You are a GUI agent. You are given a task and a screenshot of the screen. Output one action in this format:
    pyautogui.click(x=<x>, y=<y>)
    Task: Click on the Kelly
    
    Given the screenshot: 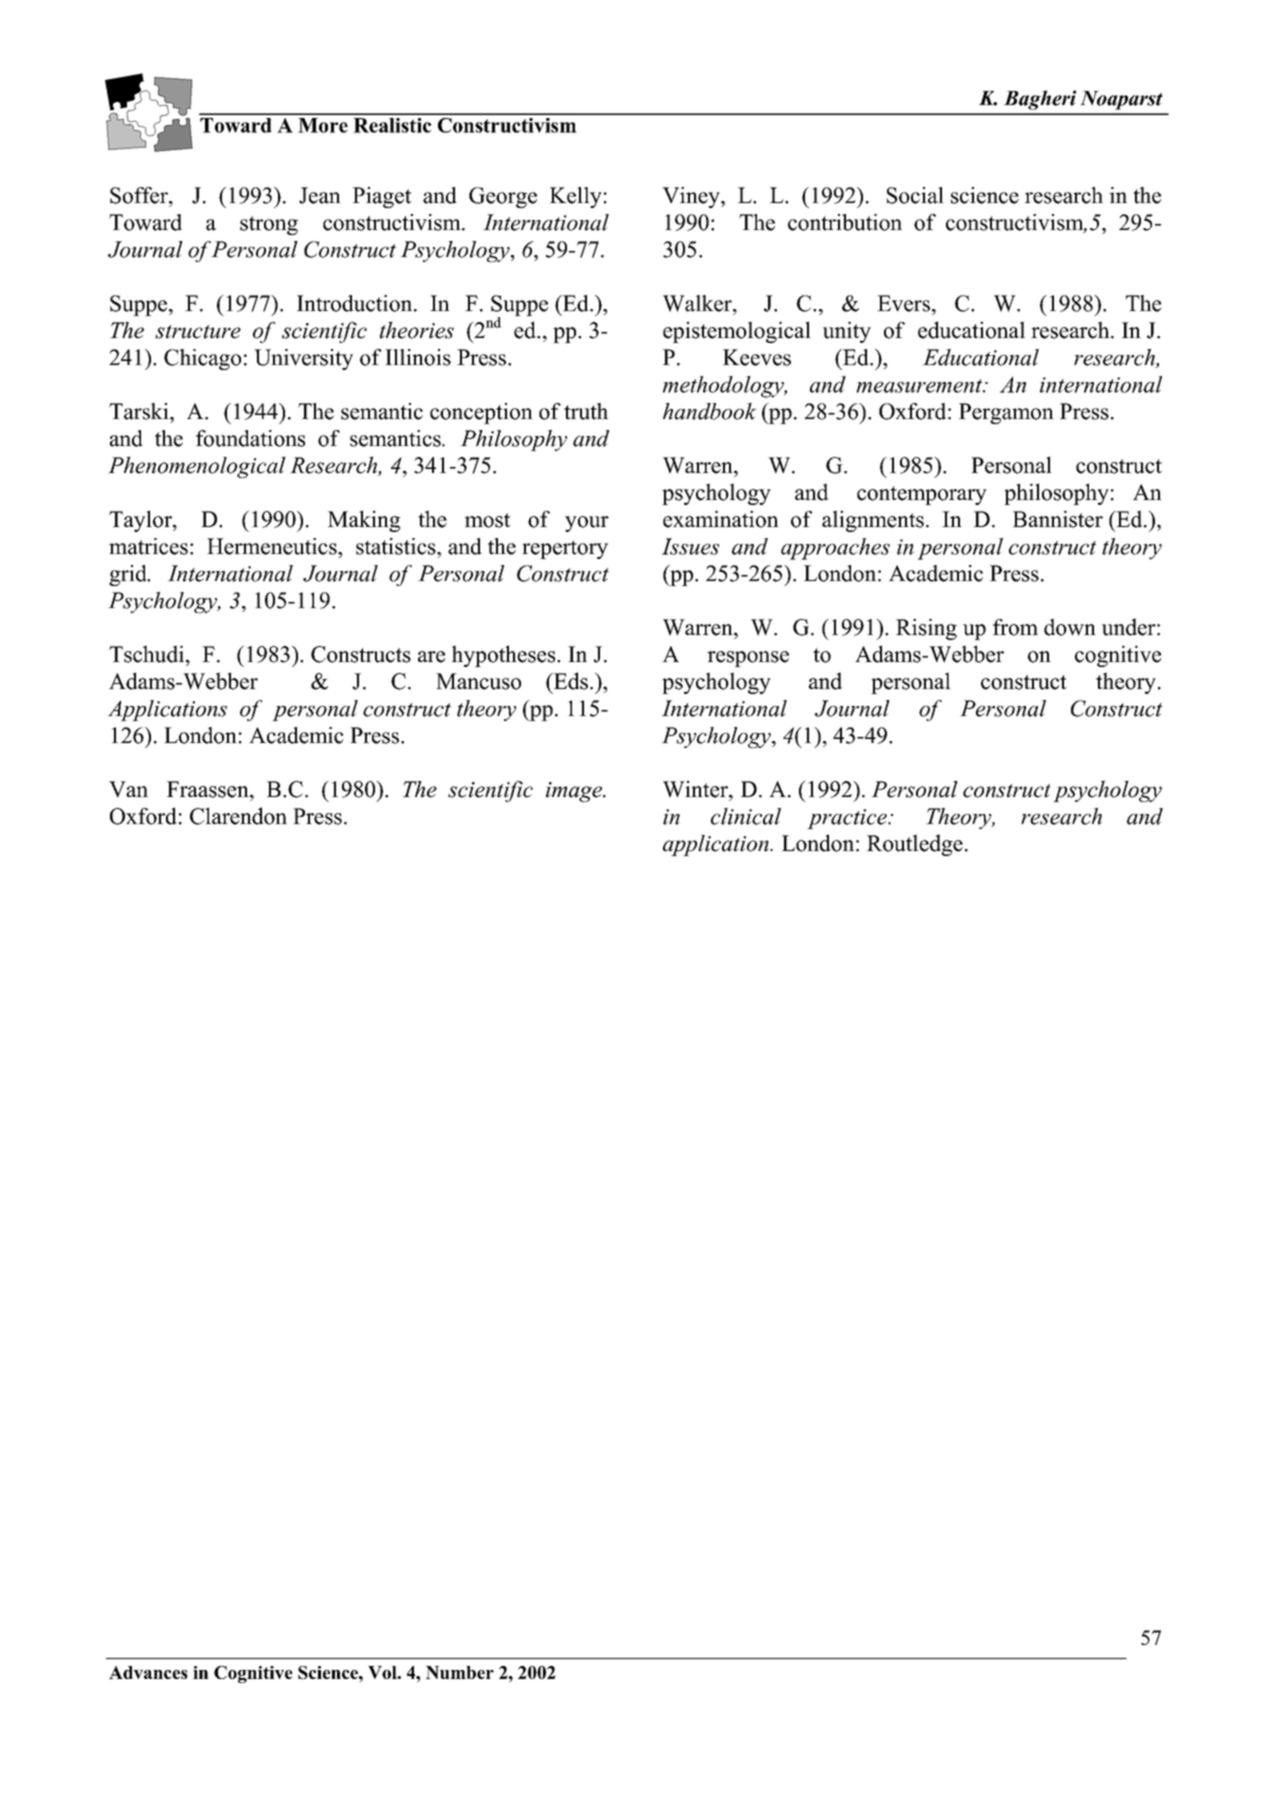 What is the action you would take?
    pyautogui.click(x=576, y=197)
